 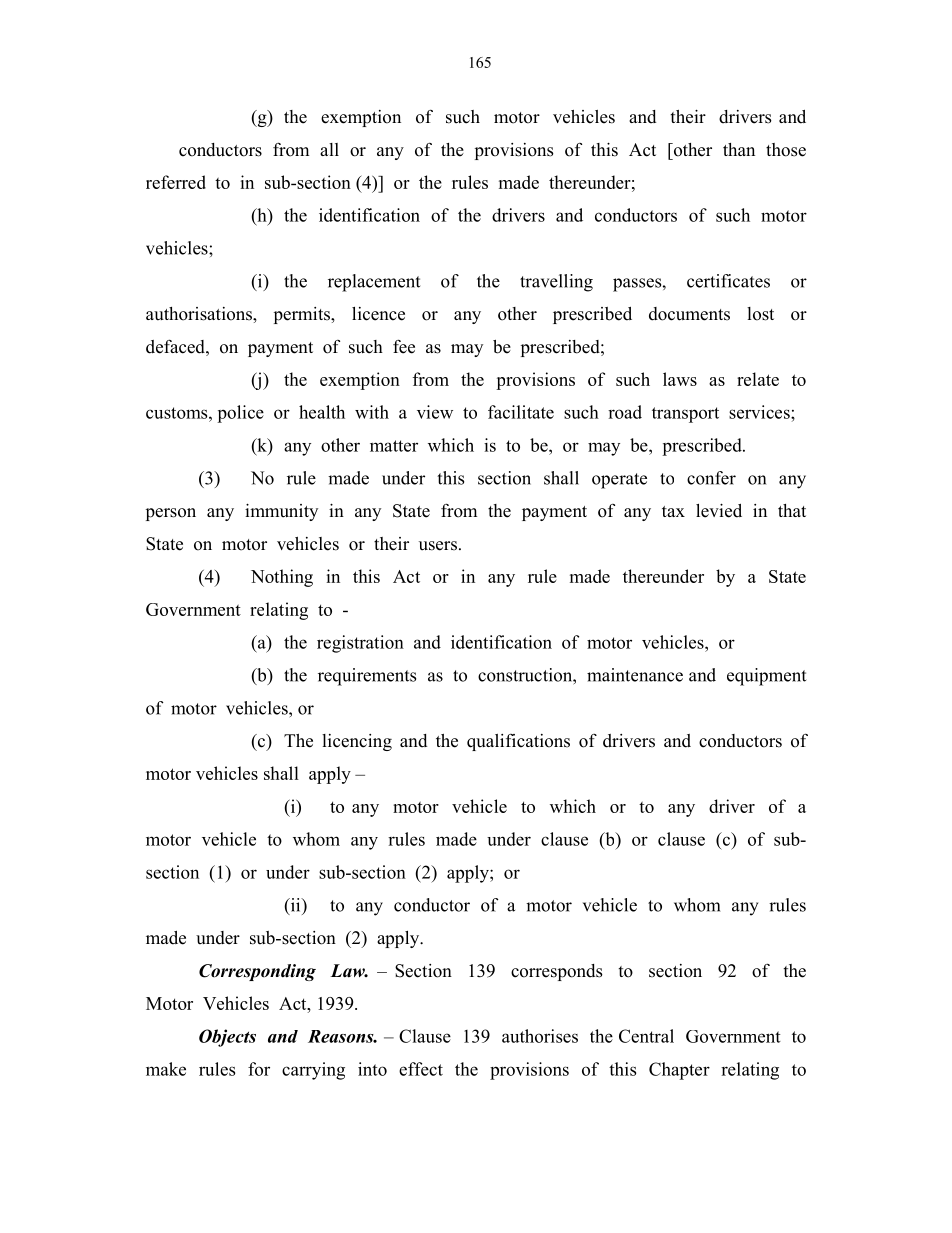 I want to click on referred, so click(x=176, y=182).
